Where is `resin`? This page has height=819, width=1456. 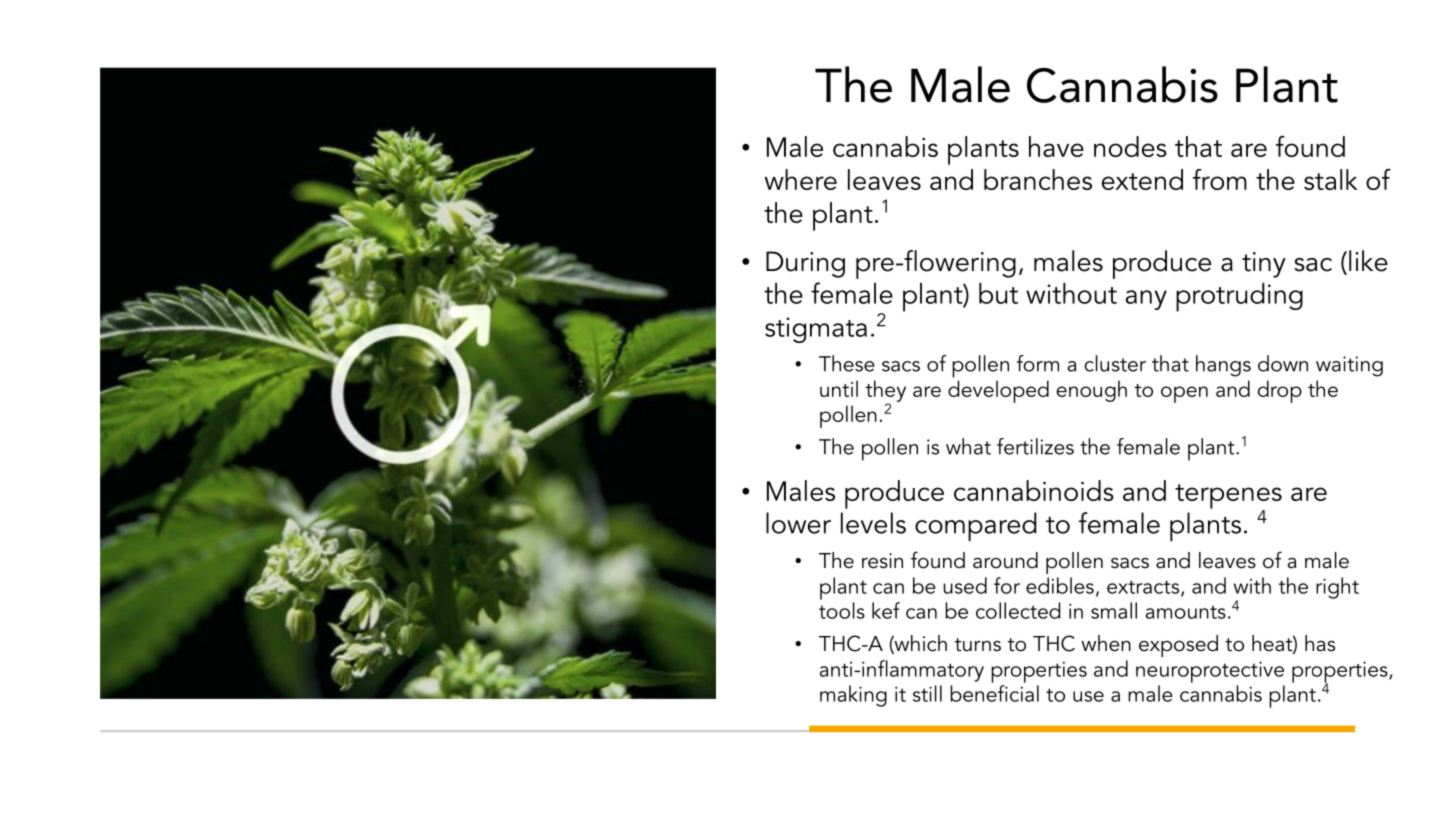 resin is located at coordinates (882, 561).
